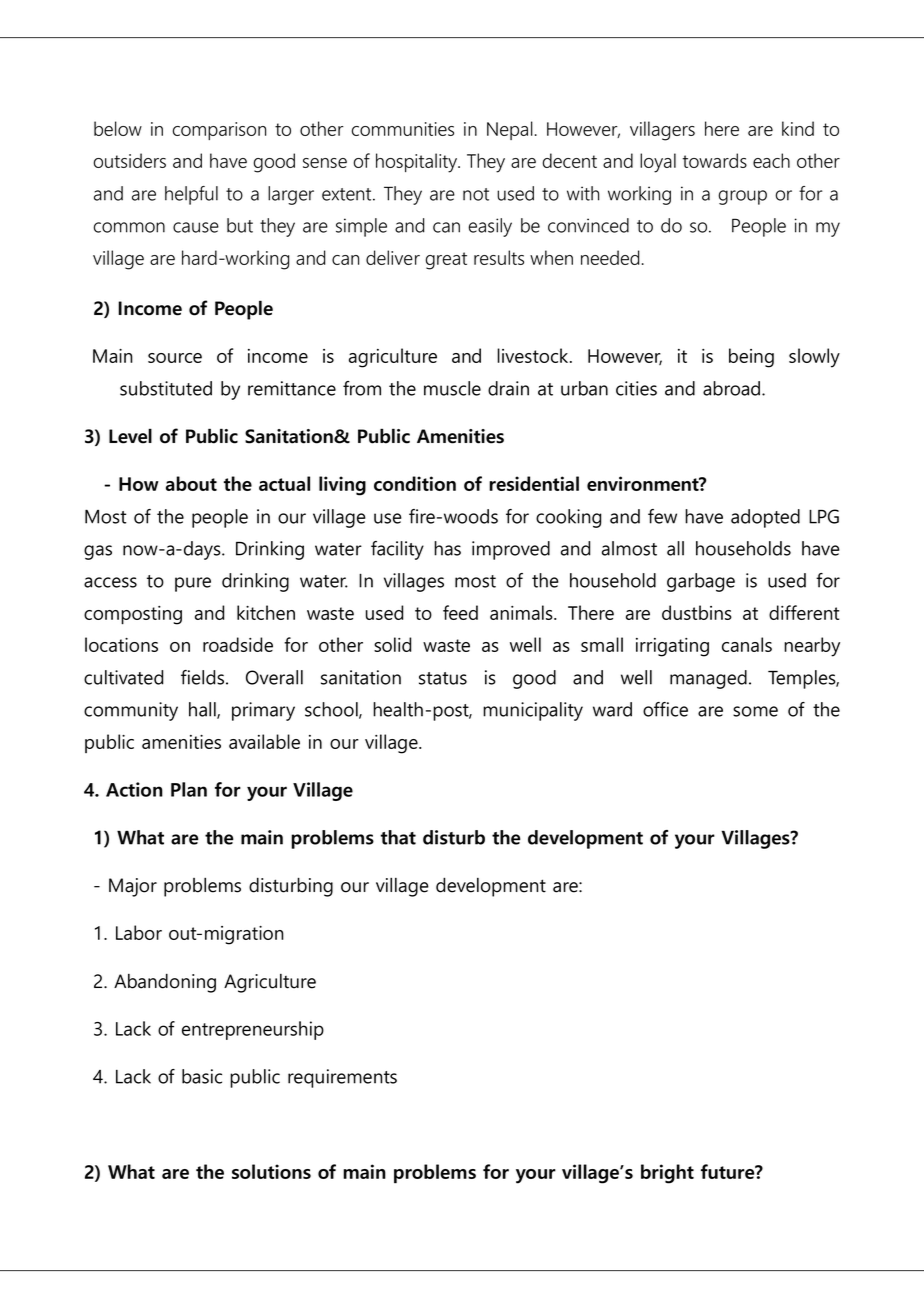 This screenshot has width=924, height=1308. I want to click on canals, so click(747, 644).
